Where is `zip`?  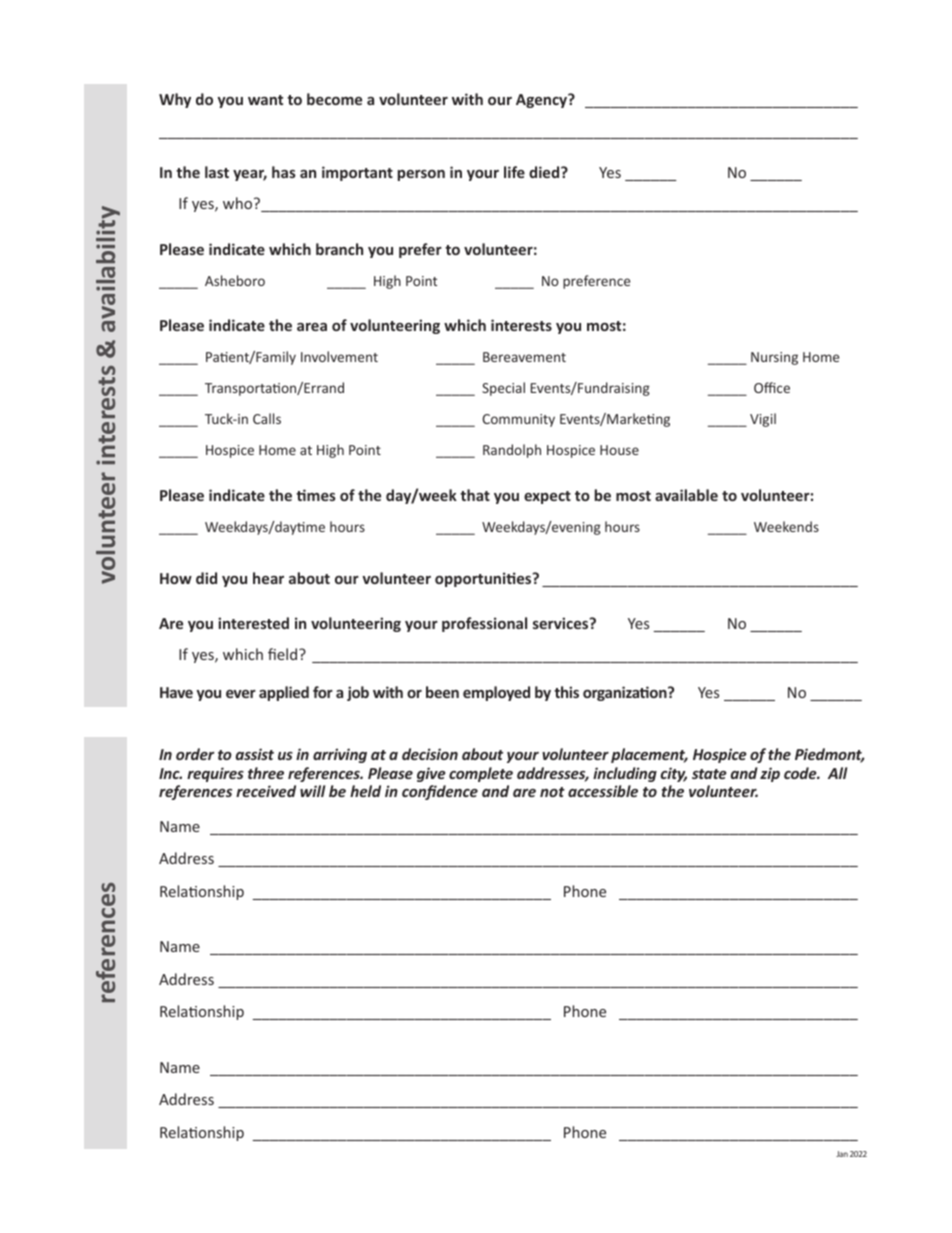 zip is located at coordinates (770, 774).
